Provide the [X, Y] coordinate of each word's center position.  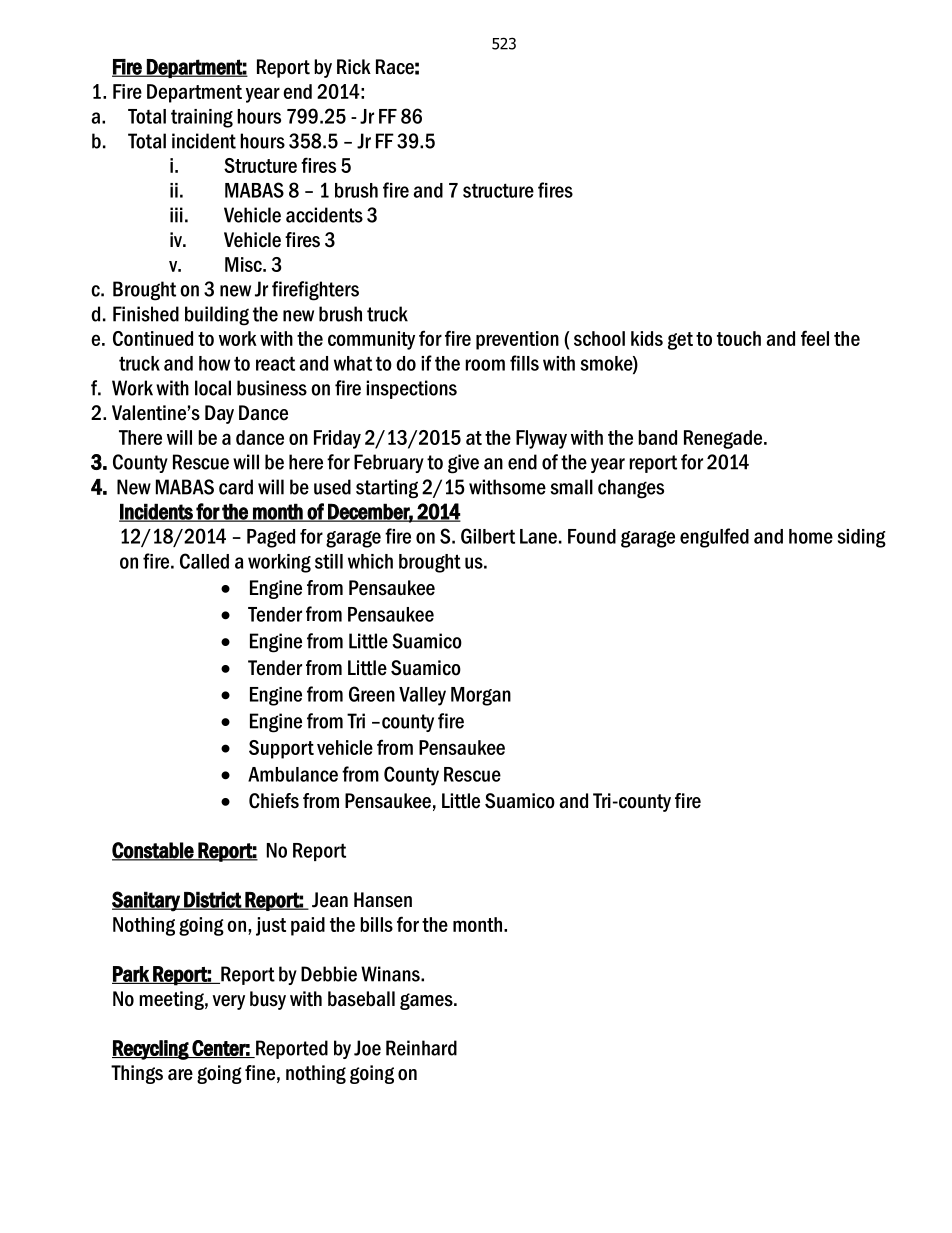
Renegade [724, 439]
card [236, 487]
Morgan [481, 696]
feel [815, 338]
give [463, 464]
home [811, 536]
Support [281, 749]
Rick [354, 67]
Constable [154, 851]
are [180, 1075]
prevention [517, 340]
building [217, 316]
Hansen [383, 900]
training [202, 118]
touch [739, 338]
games [427, 1001]
